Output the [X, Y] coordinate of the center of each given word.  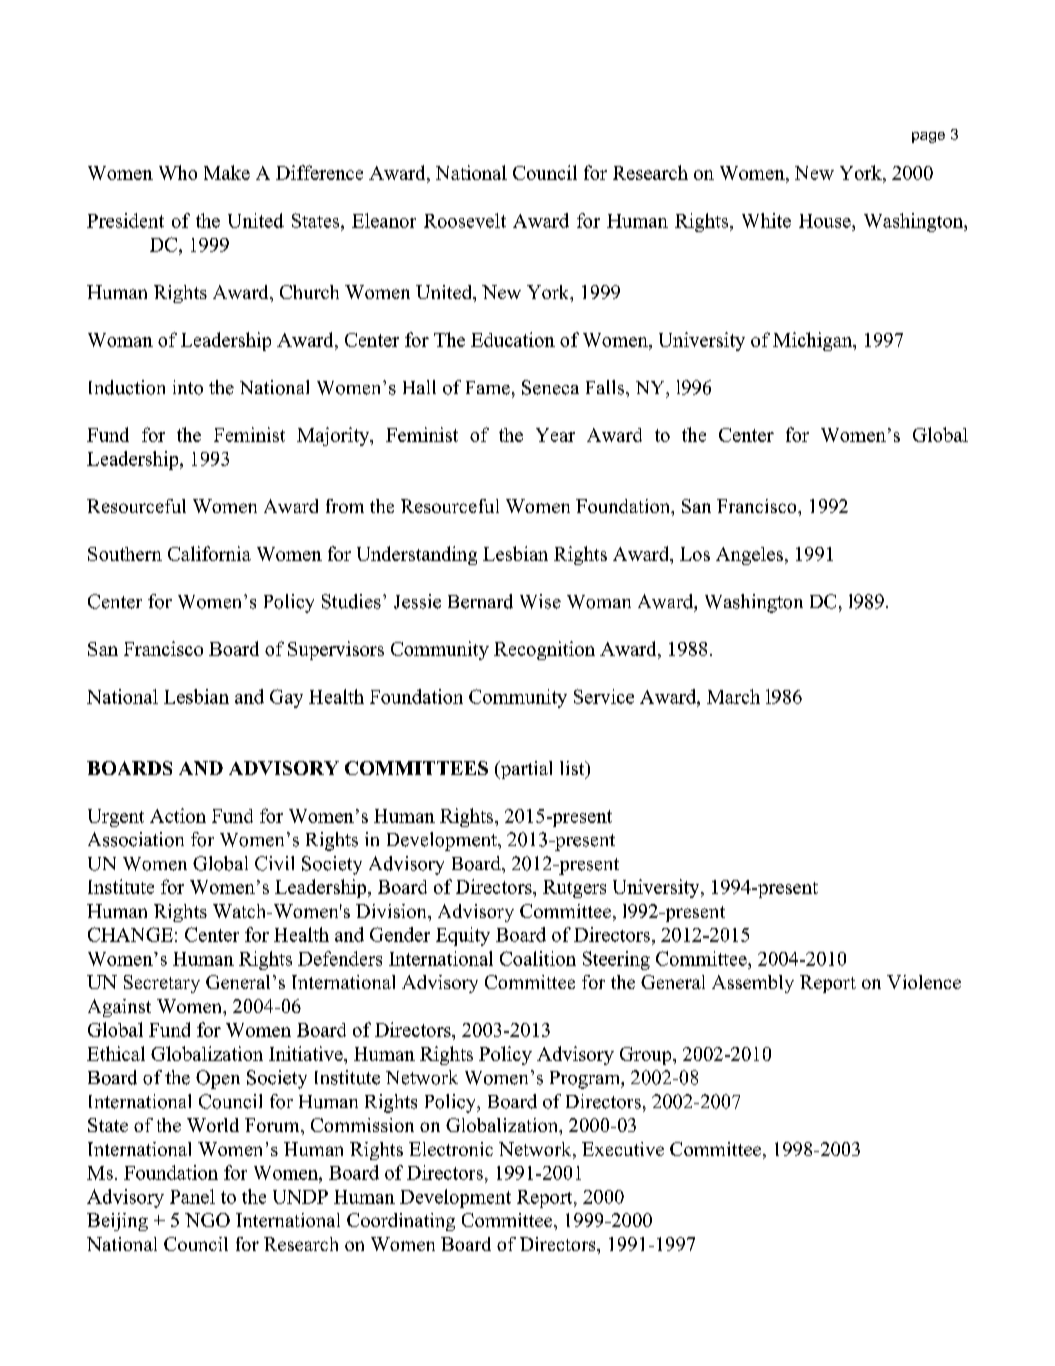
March [733, 696]
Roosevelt [465, 220]
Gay [286, 698]
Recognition [544, 650]
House [826, 221]
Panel [192, 1196]
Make [227, 172]
